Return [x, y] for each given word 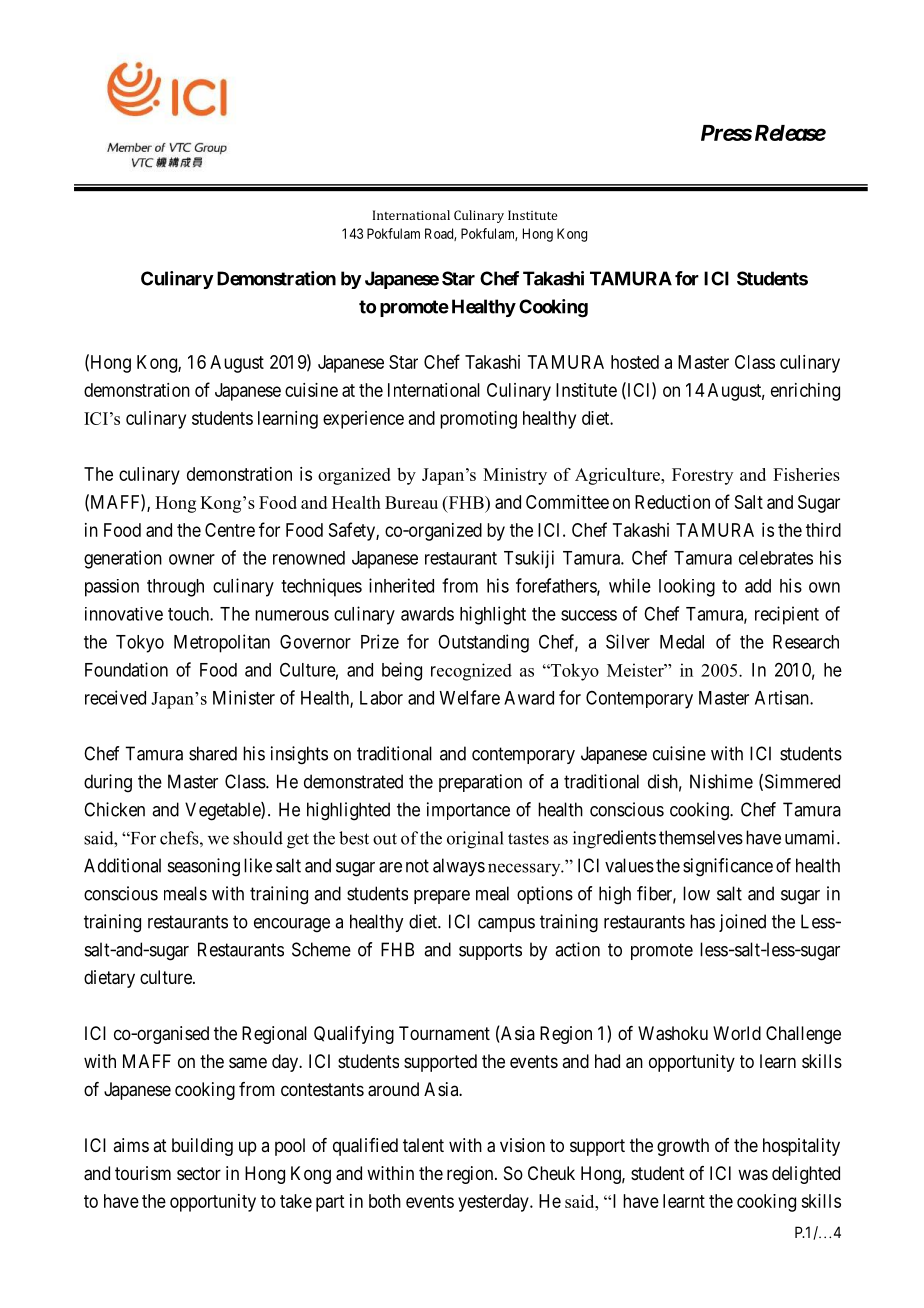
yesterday [494, 1203]
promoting [478, 420]
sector [199, 1173]
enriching [805, 392]
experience [363, 420]
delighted [806, 1175]
